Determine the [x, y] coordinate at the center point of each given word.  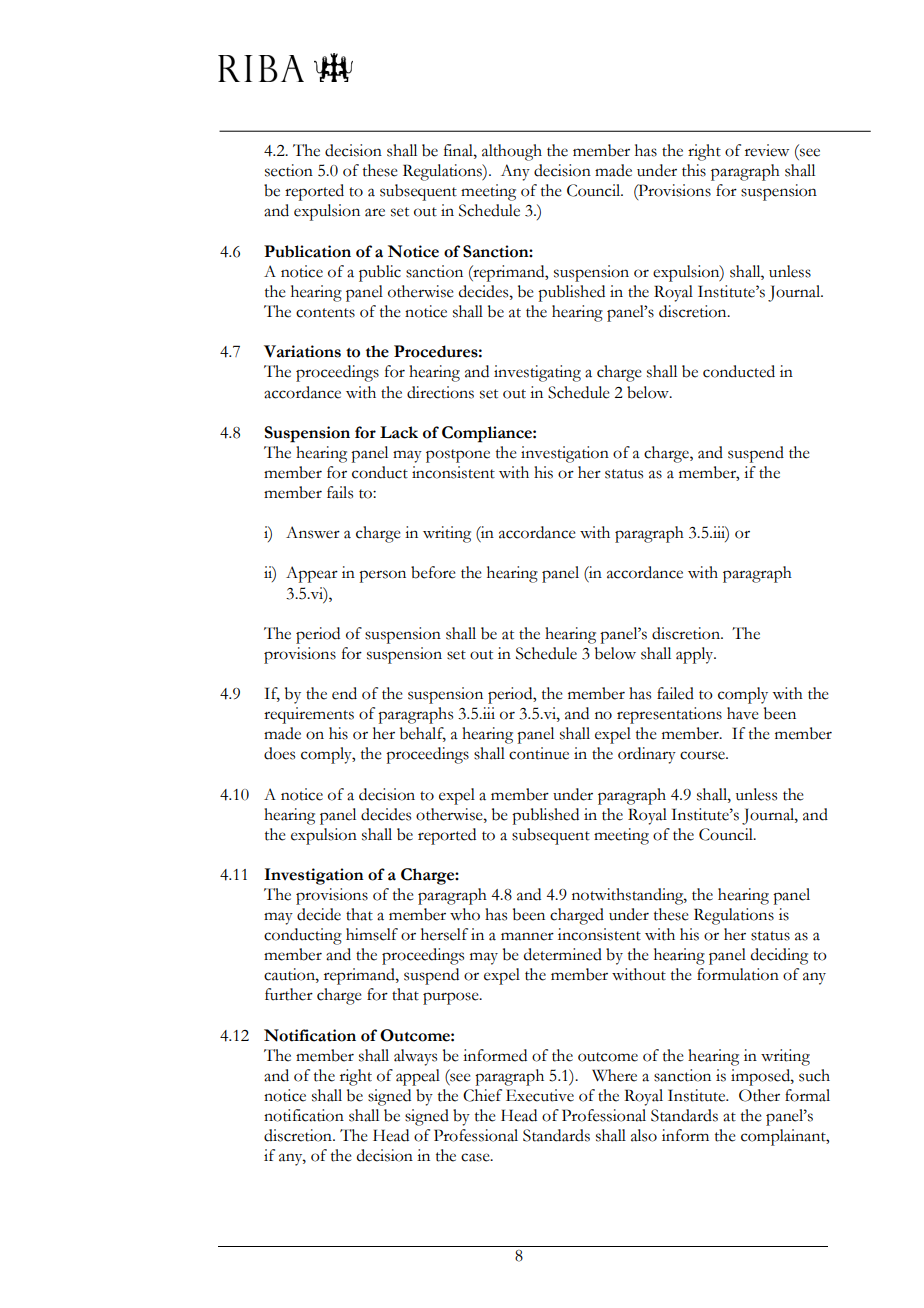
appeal [418, 1077]
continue [539, 753]
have [742, 713]
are [375, 212]
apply [696, 655]
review [767, 150]
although [512, 152]
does [279, 753]
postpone [458, 456]
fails [340, 492]
